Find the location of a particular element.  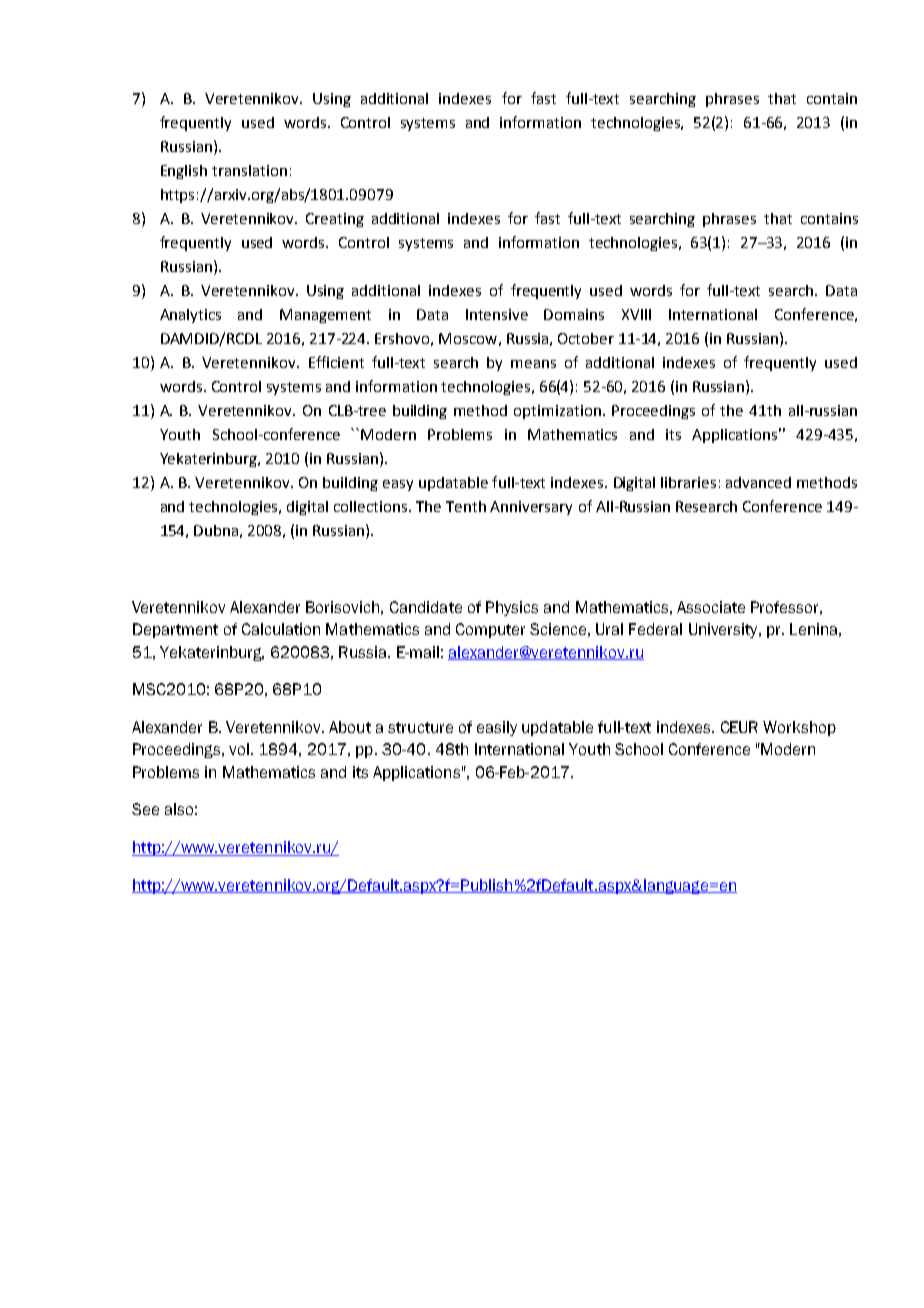

Department is located at coordinates (175, 630).
